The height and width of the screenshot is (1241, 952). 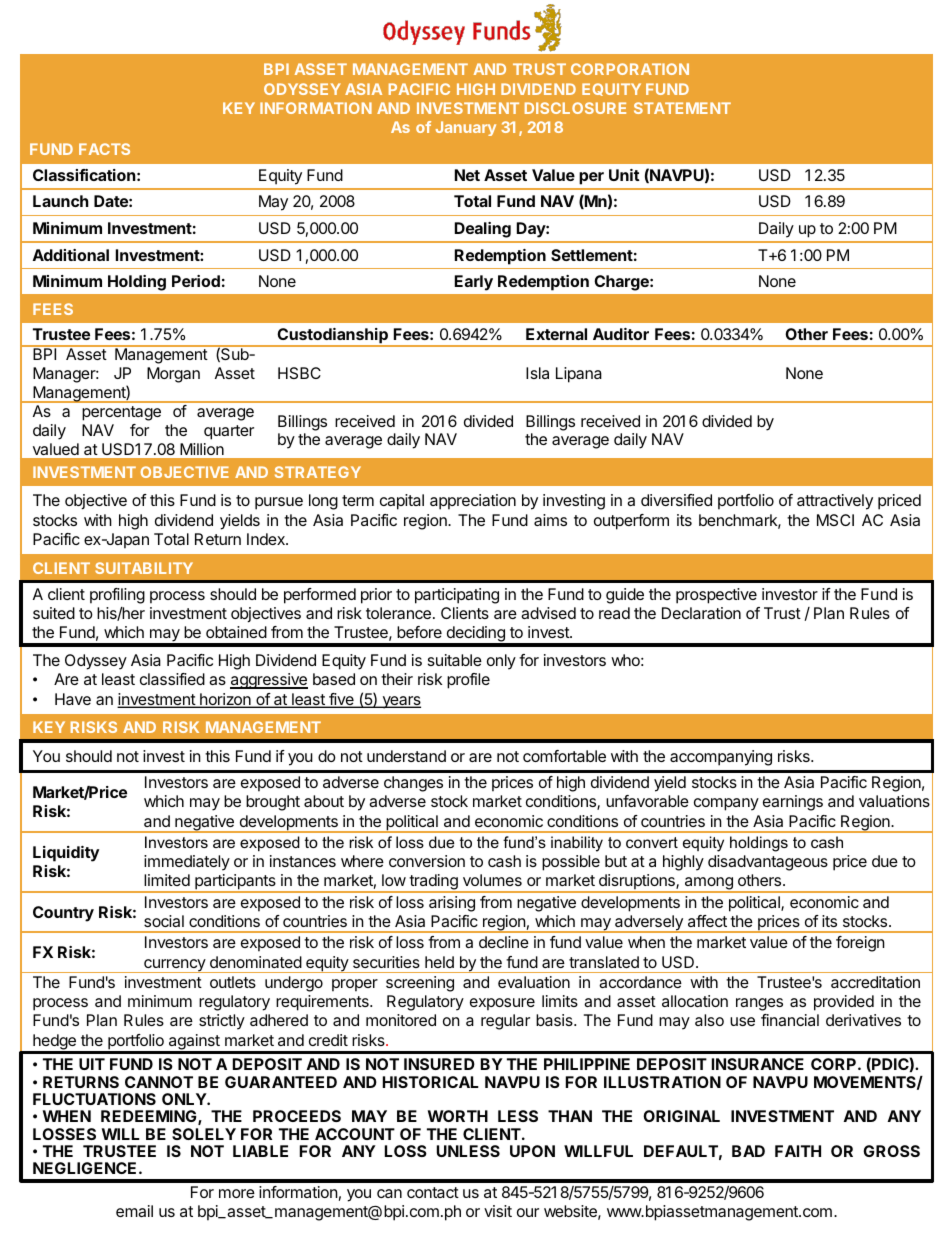 What do you see at coordinates (455, 660) in the screenshot?
I see `suitable` at bounding box center [455, 660].
